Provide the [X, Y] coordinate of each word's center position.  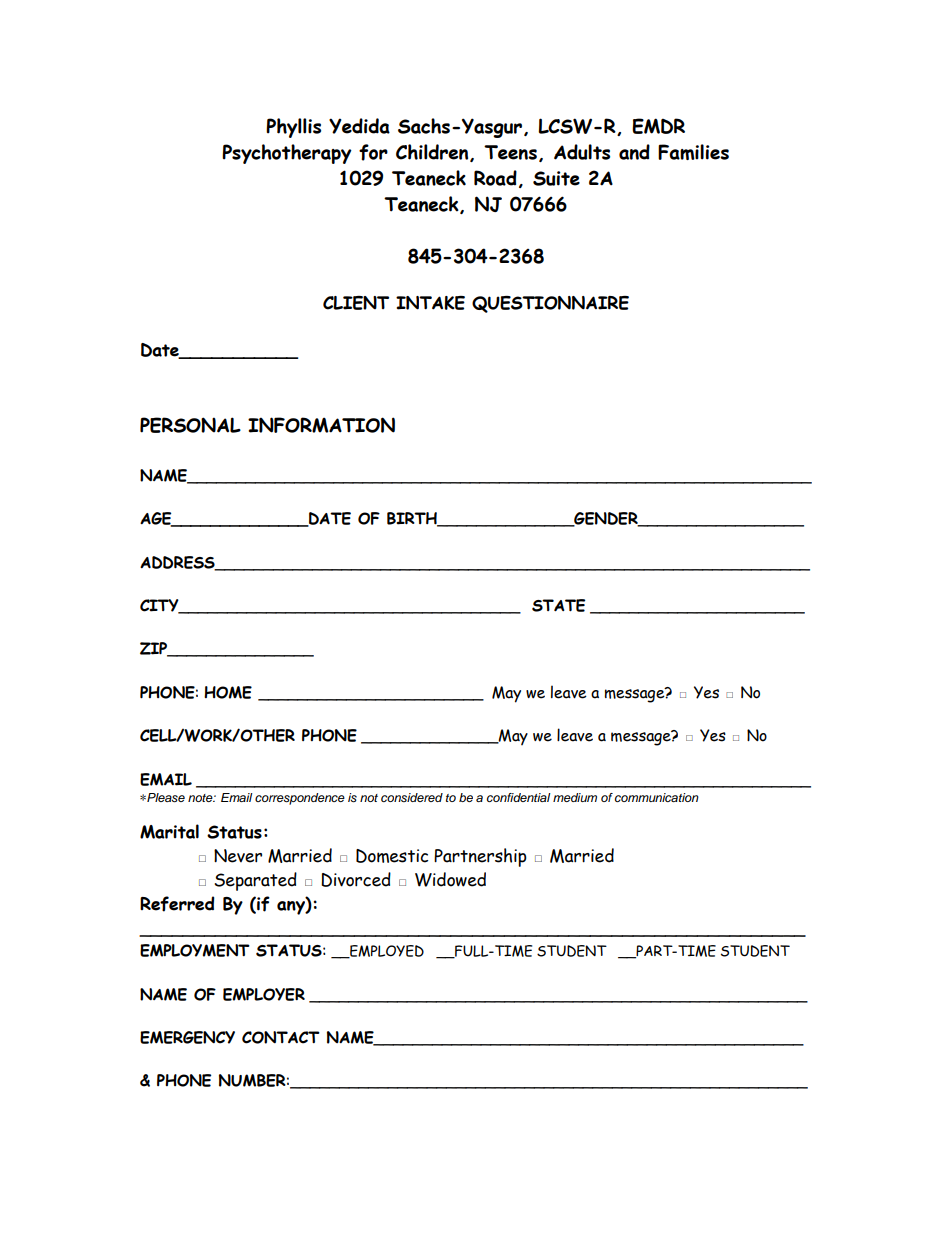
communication [657, 797]
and [634, 152]
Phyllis [293, 128]
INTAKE [430, 303]
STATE [558, 605]
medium [575, 797]
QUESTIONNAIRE [550, 304]
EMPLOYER [264, 994]
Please [165, 798]
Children [433, 153]
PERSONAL [190, 425]
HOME [228, 692]
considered [412, 797]
